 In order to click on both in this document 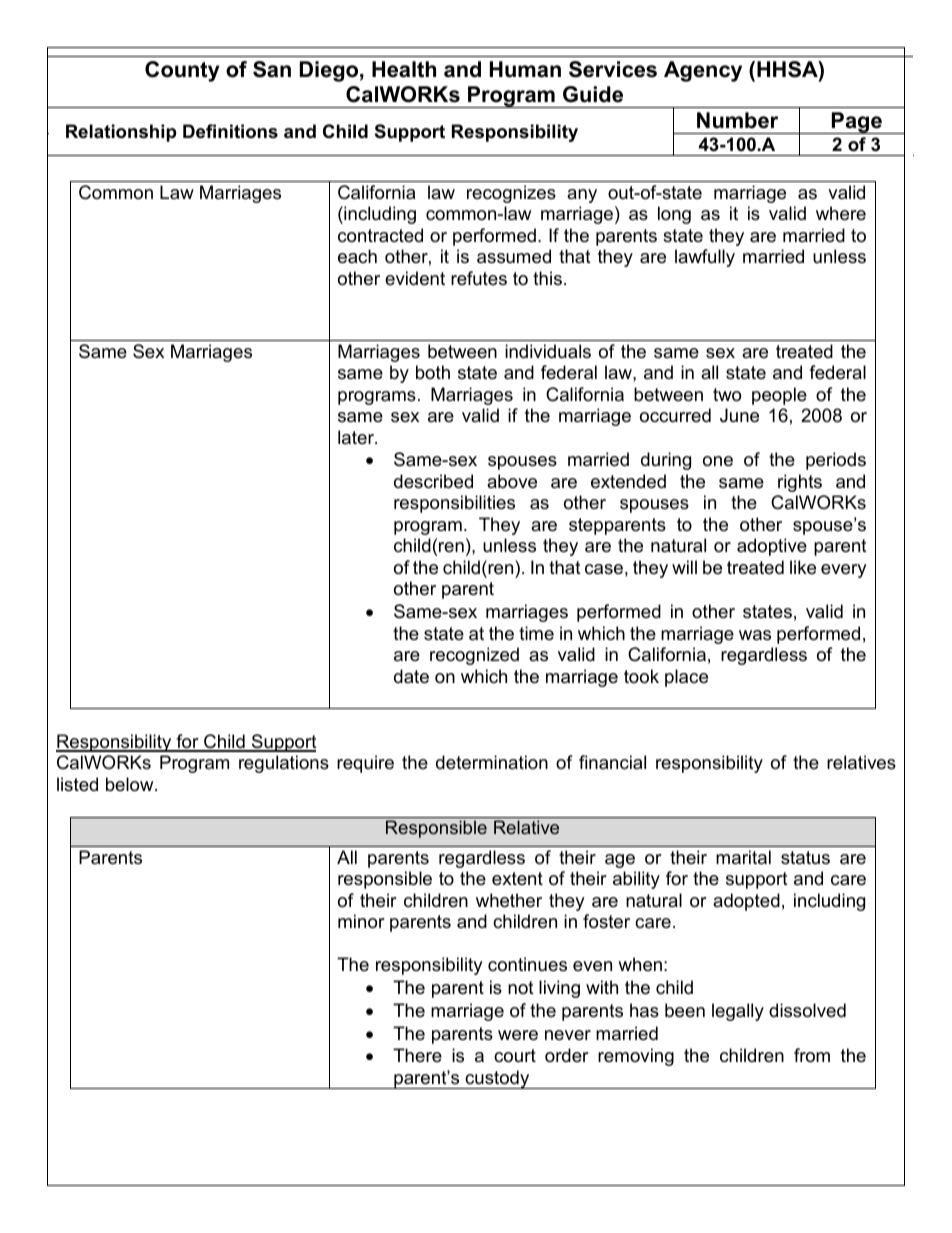, I will do `click(433, 372)`.
